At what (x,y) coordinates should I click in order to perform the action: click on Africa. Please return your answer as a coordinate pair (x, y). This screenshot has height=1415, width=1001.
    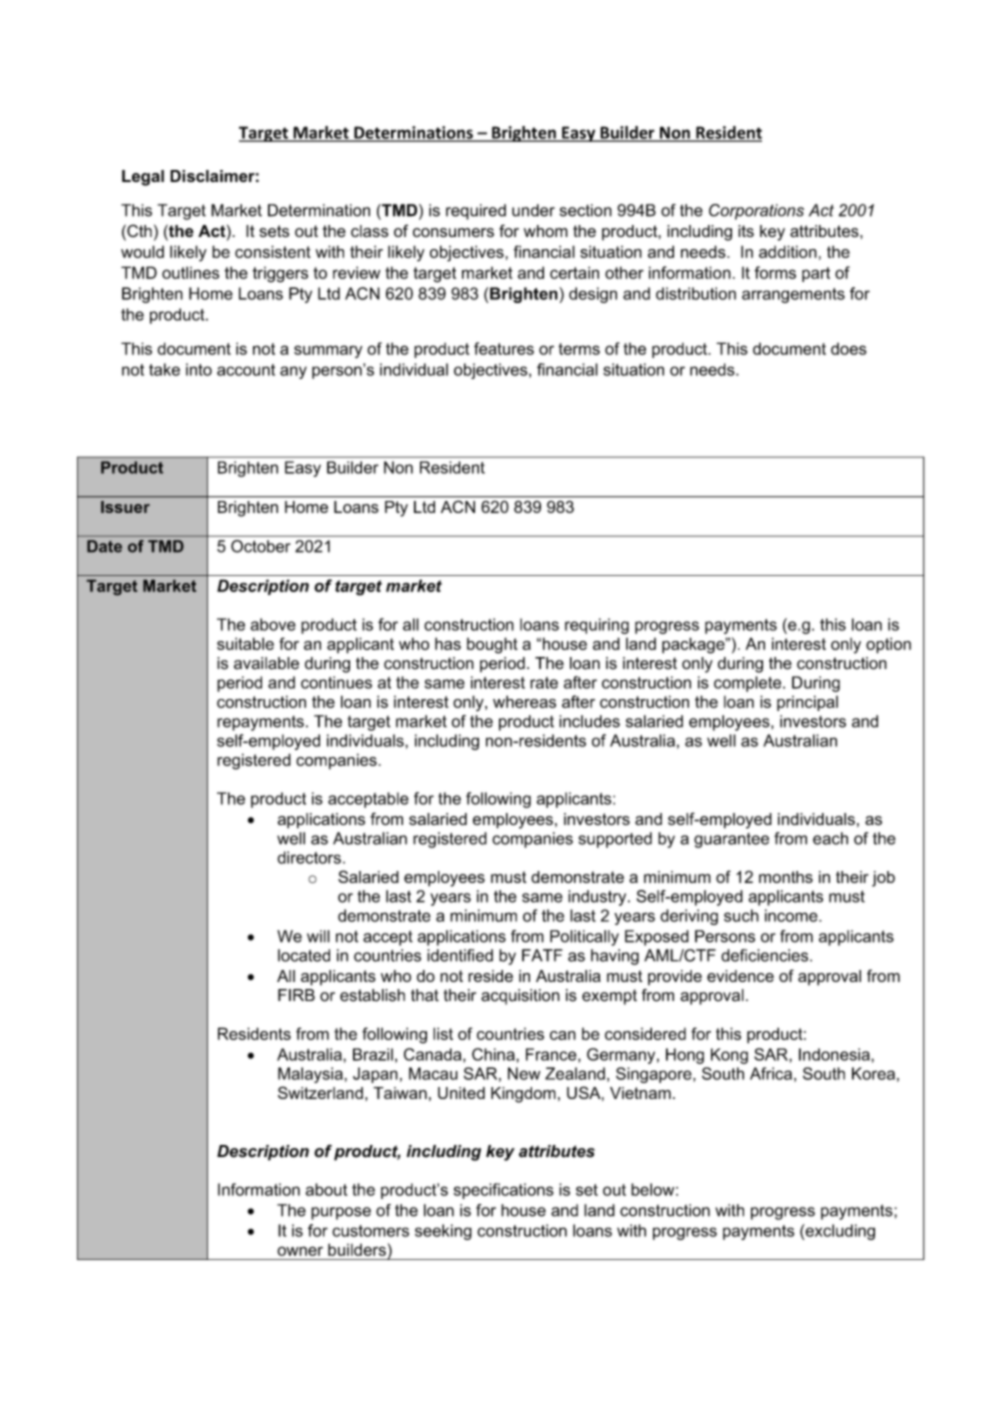
    Looking at the image, I should click on (771, 1073).
